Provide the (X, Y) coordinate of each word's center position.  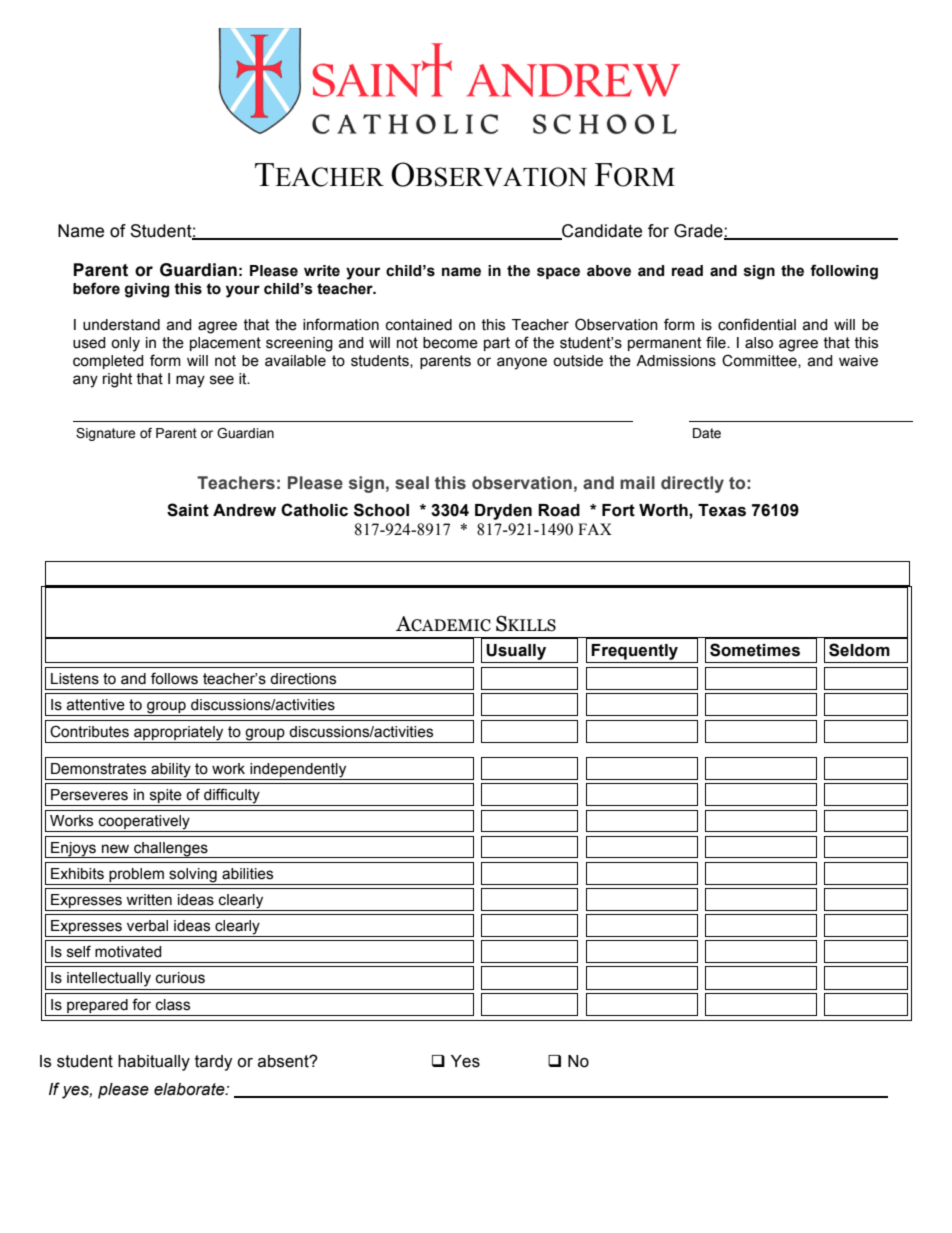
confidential (757, 324)
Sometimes (755, 650)
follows (174, 678)
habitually (154, 1063)
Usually (516, 652)
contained (419, 325)
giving (147, 290)
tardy (214, 1063)
